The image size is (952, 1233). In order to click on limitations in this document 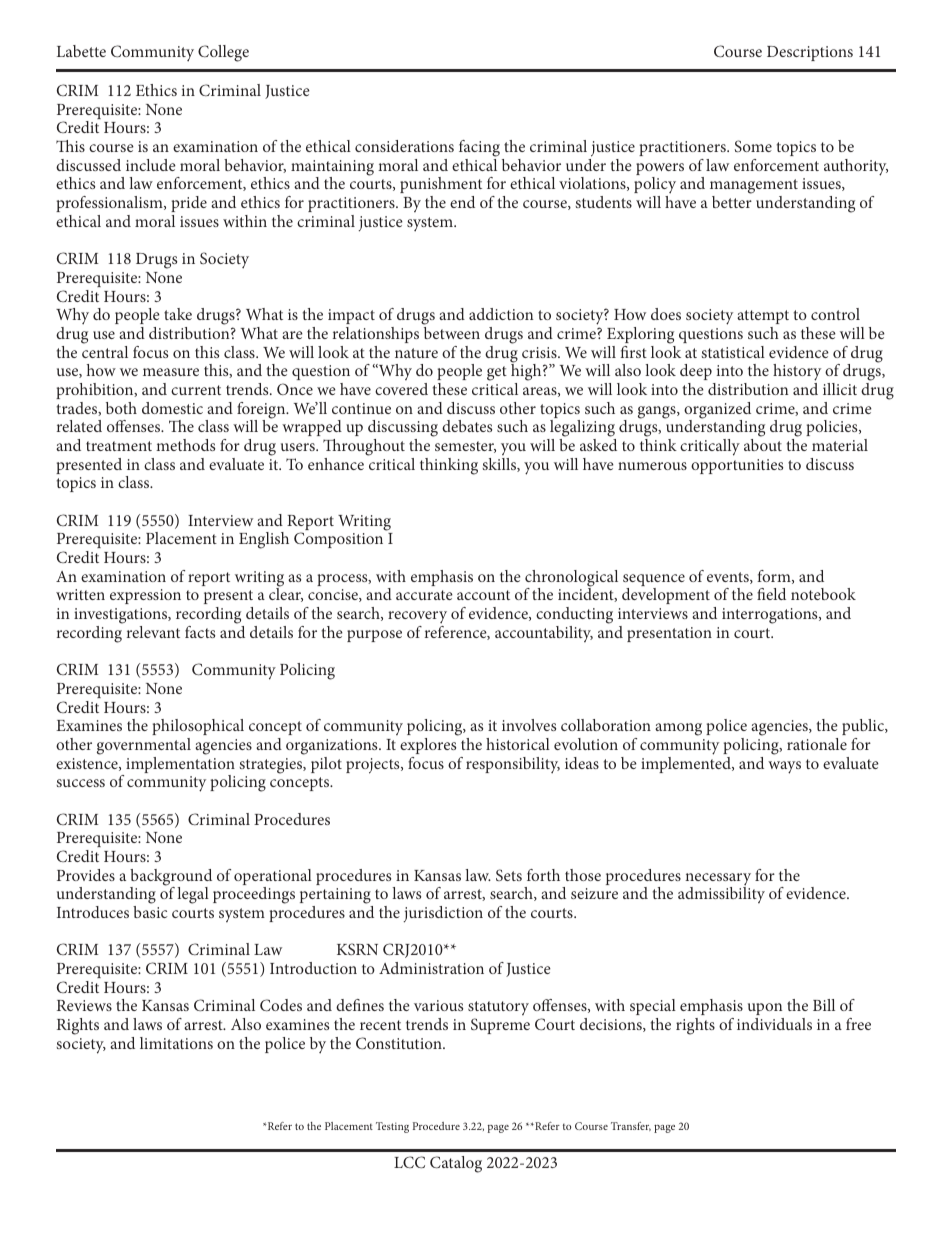, I will do `click(176, 1043)`.
